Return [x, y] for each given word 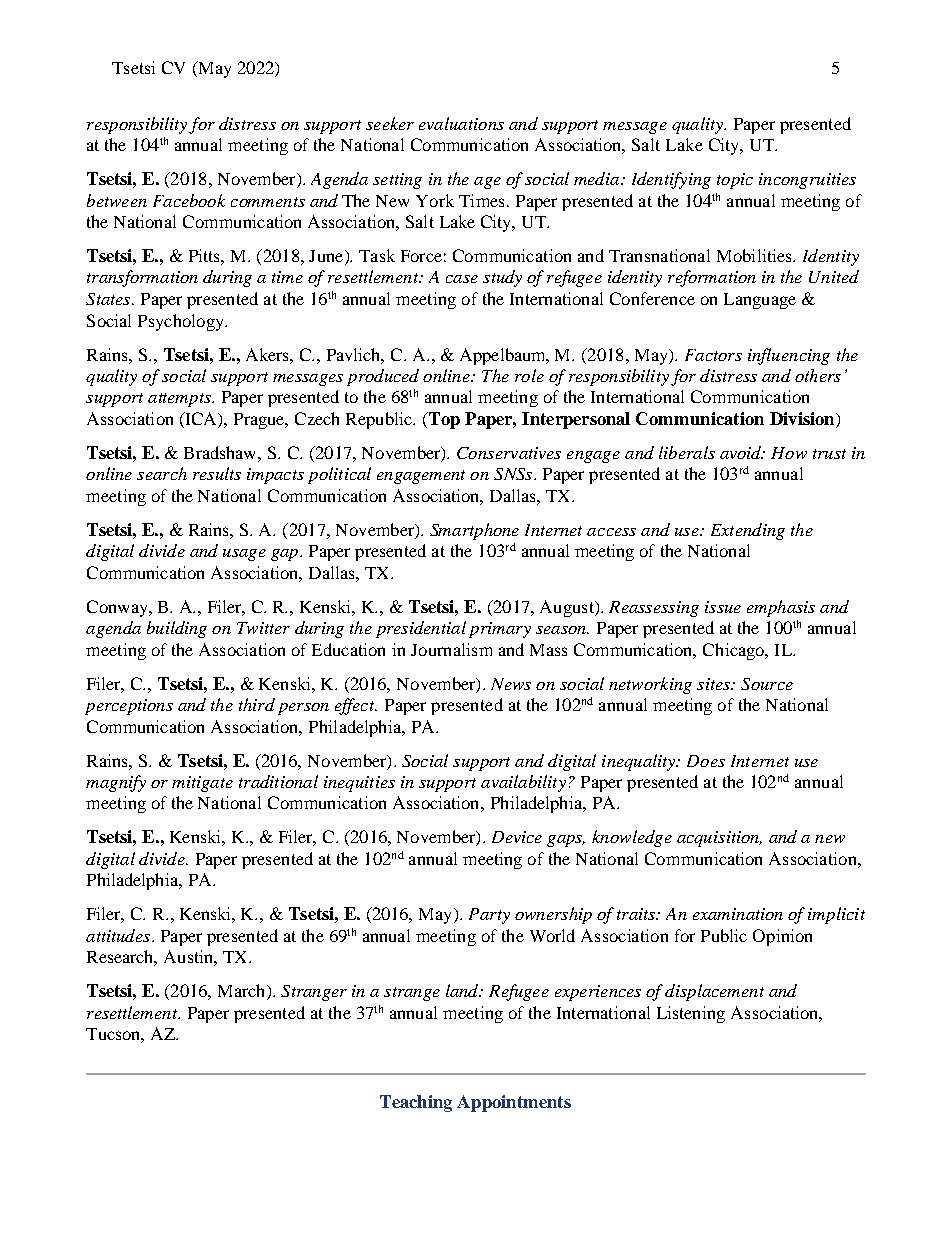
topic [735, 181]
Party [489, 916]
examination [738, 914]
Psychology [182, 322]
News [511, 684]
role [529, 375]
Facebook [189, 200]
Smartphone [474, 531]
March [243, 992]
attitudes [118, 935]
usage [244, 555]
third [257, 704]
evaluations [461, 123]
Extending [748, 531]
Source [767, 684]
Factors [713, 355]
